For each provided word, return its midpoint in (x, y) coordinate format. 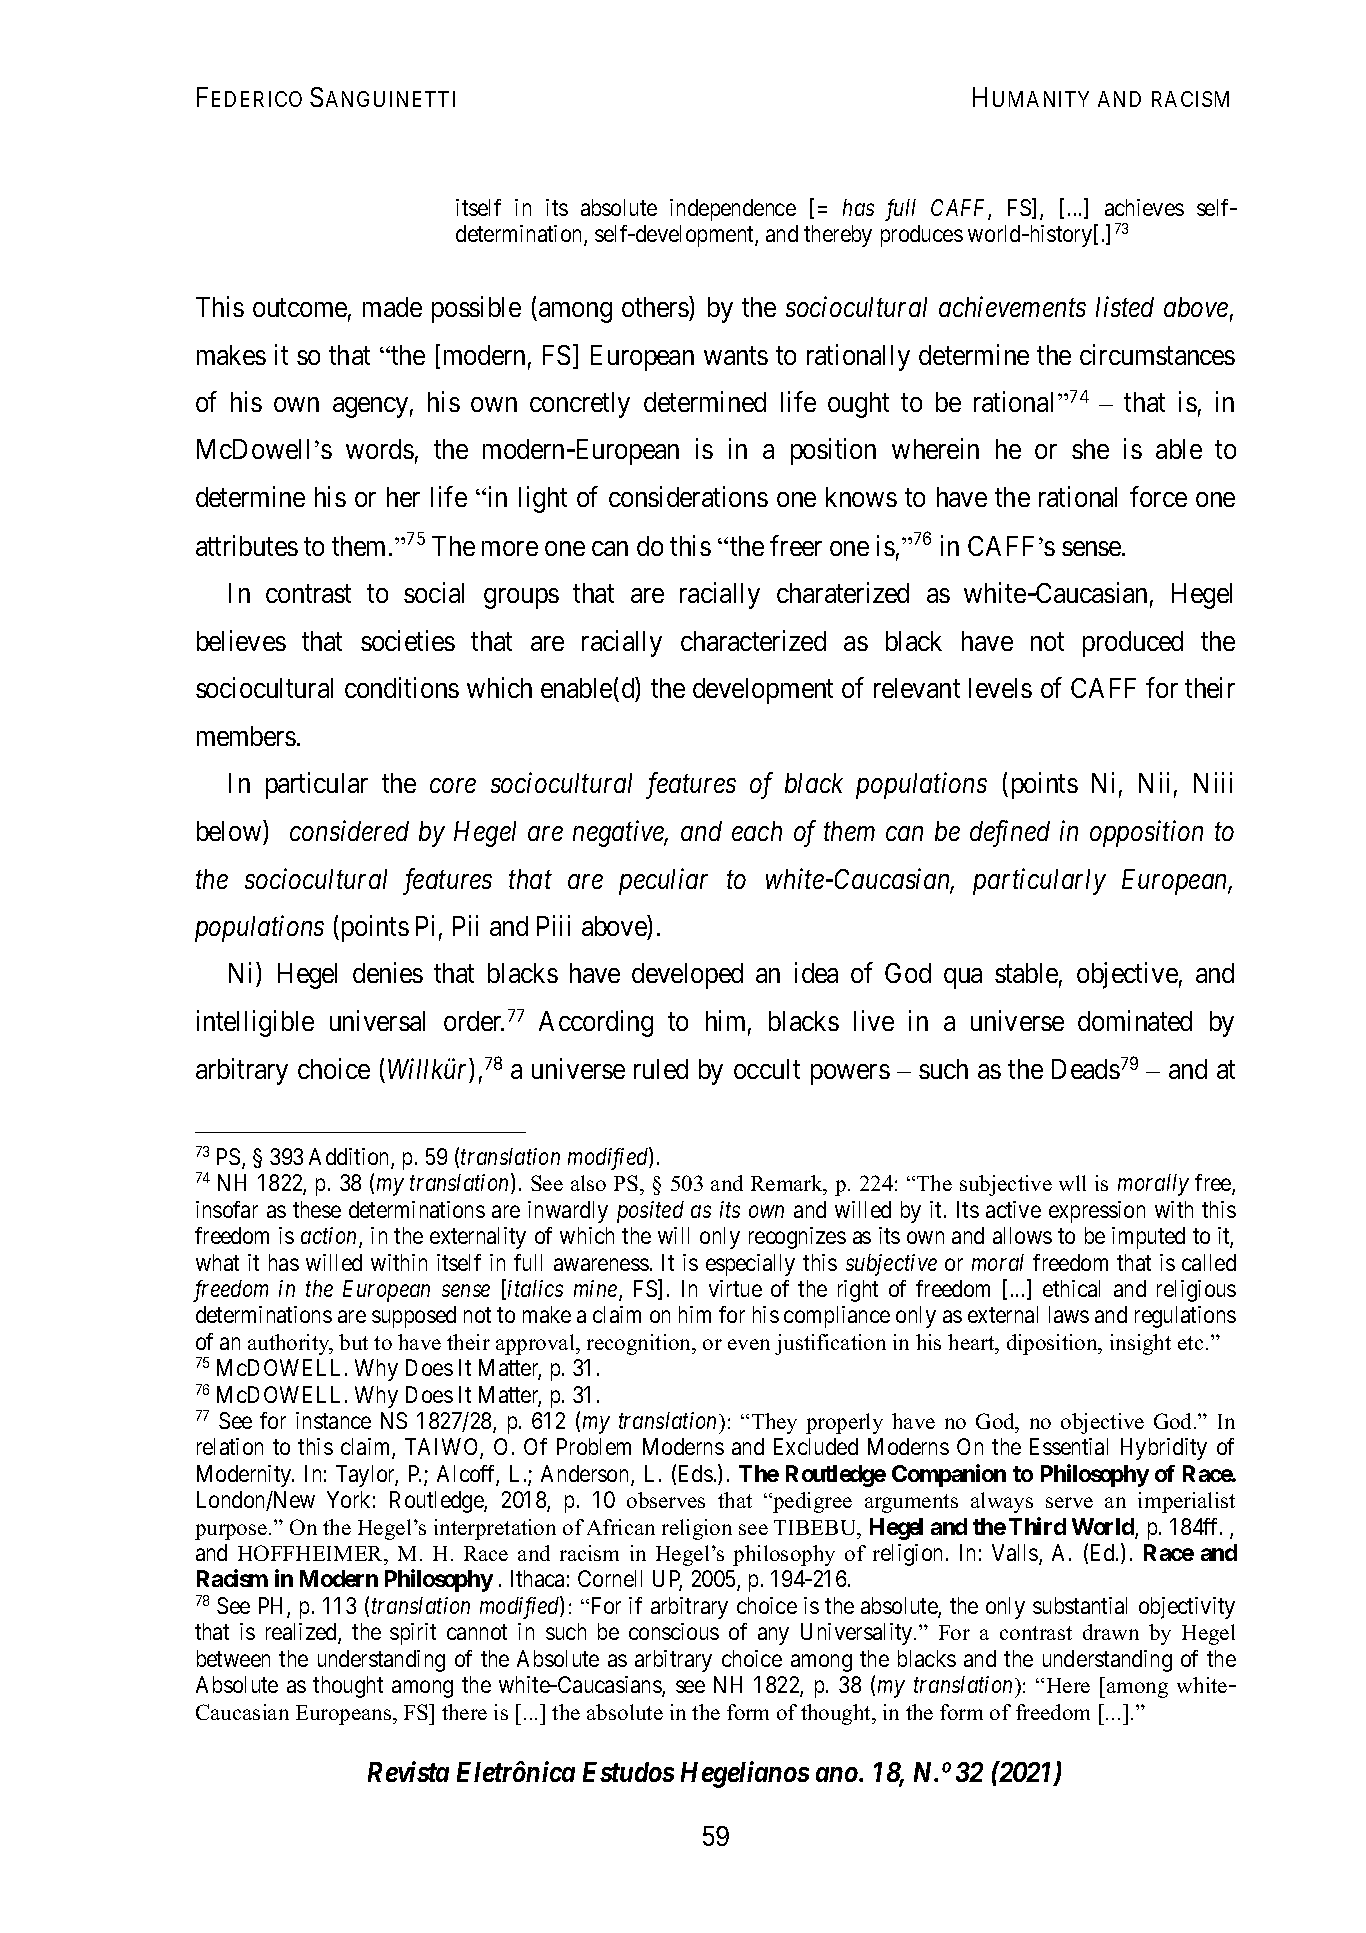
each (757, 831)
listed (1125, 306)
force (1158, 496)
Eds (696, 1473)
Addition (350, 1158)
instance (333, 1420)
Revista (408, 1771)
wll (1072, 1183)
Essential (1069, 1446)
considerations (688, 496)
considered (349, 830)
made (392, 307)
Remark (788, 1185)
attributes (247, 545)
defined (1010, 833)
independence (733, 210)
